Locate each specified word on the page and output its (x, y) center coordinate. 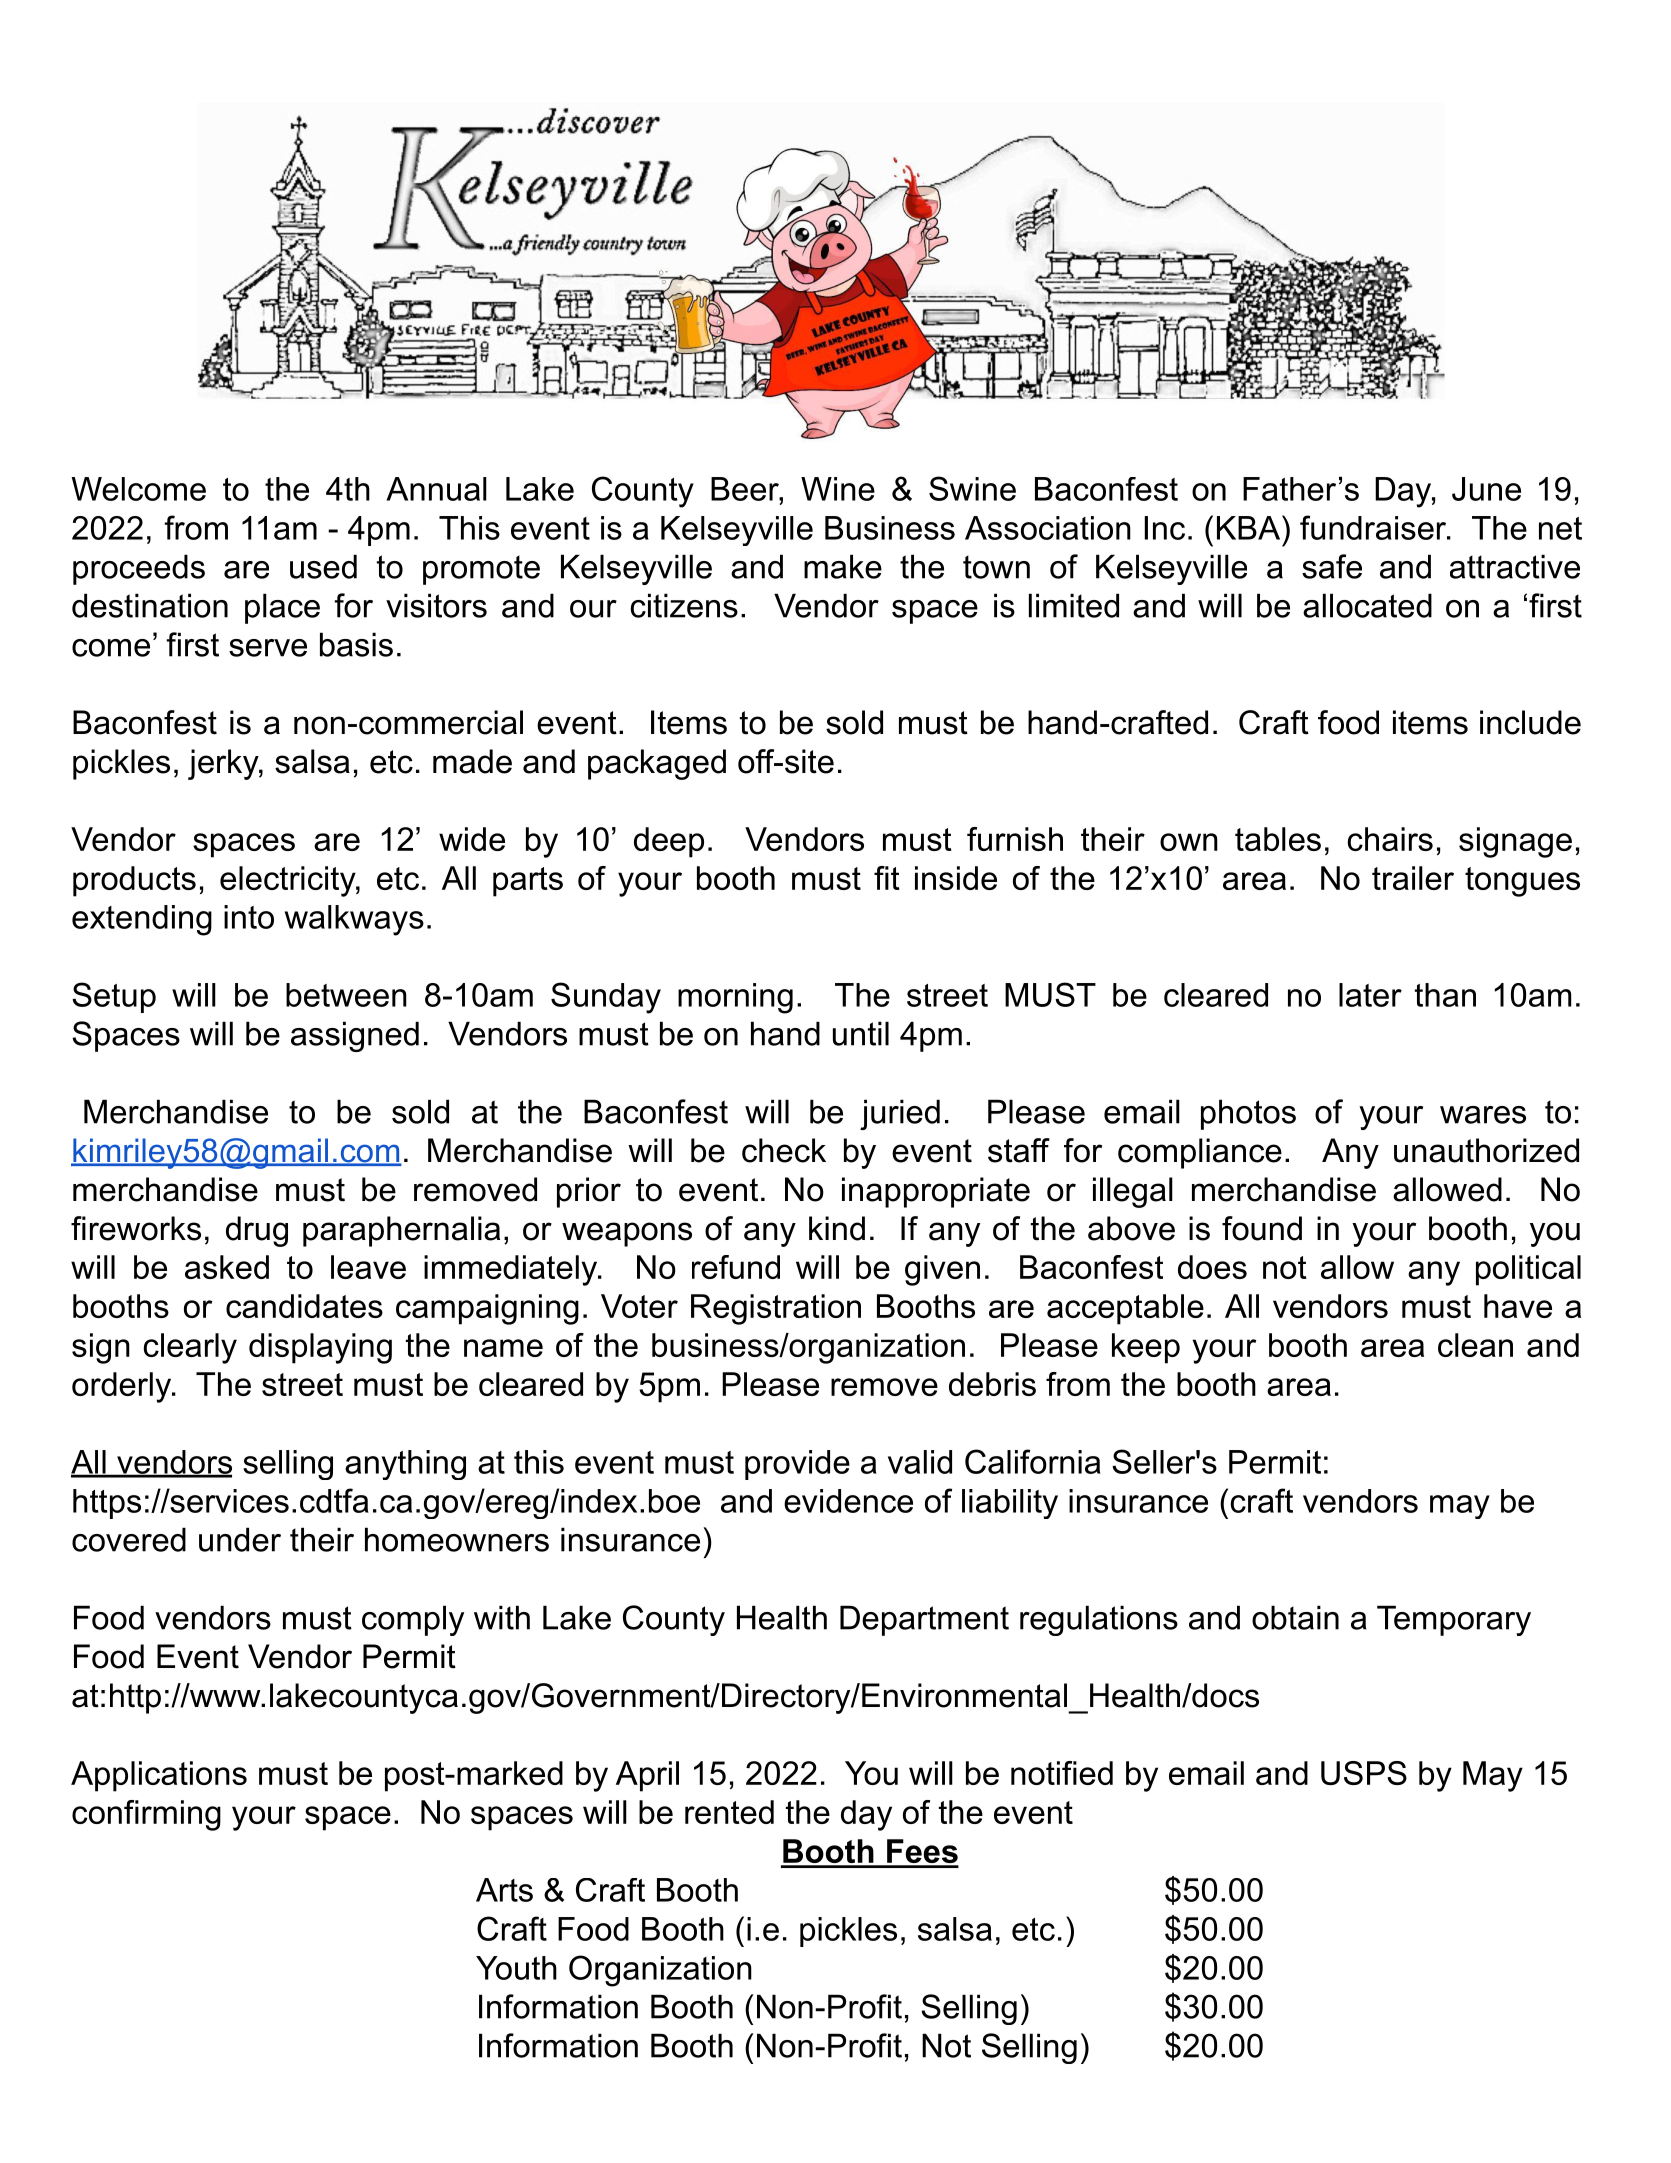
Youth (516, 1968)
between (346, 995)
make (843, 566)
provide (797, 1465)
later (1370, 995)
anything (405, 1465)
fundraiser (1374, 527)
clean (1475, 1345)
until (861, 1033)
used (323, 566)
